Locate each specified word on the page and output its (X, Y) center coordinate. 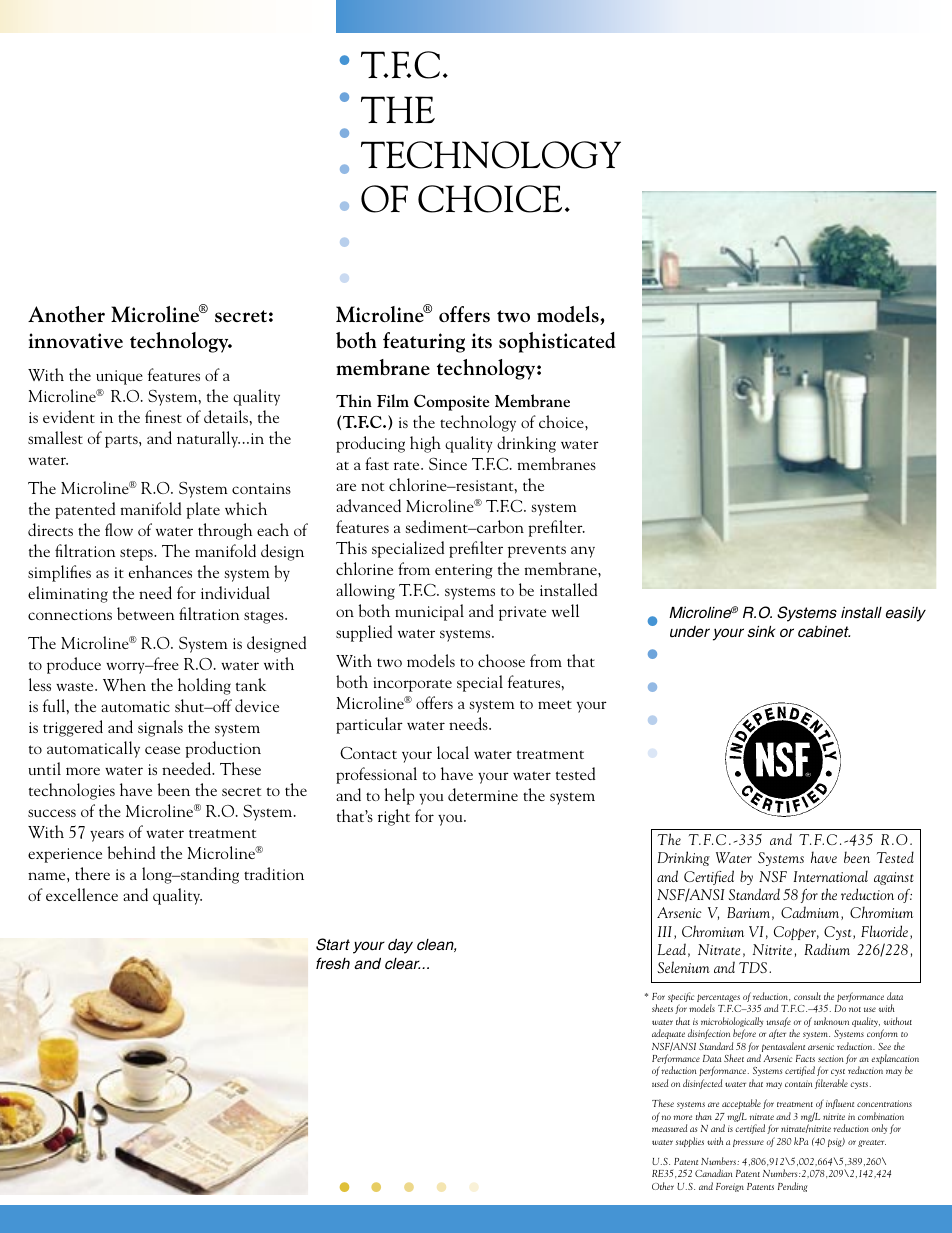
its (482, 340)
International (830, 876)
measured (669, 1128)
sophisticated (557, 342)
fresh (333, 963)
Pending (792, 1187)
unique (119, 377)
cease (162, 750)
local (453, 752)
